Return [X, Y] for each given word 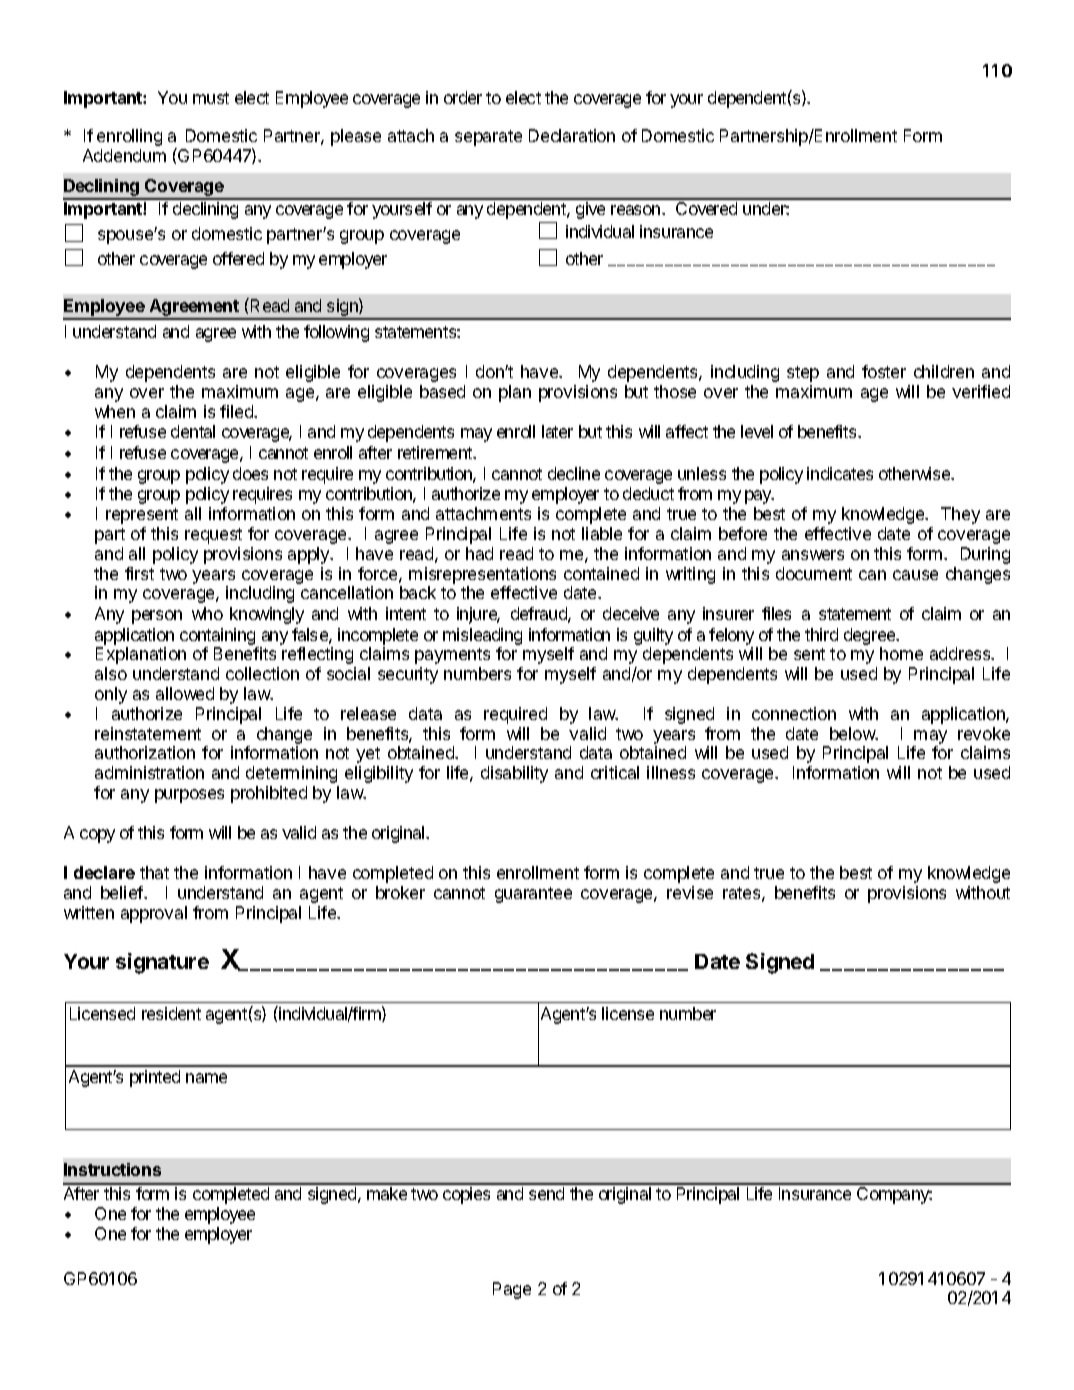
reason [637, 210]
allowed [185, 693]
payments [452, 656]
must [211, 98]
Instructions [112, 1169]
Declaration [572, 135]
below [853, 733]
